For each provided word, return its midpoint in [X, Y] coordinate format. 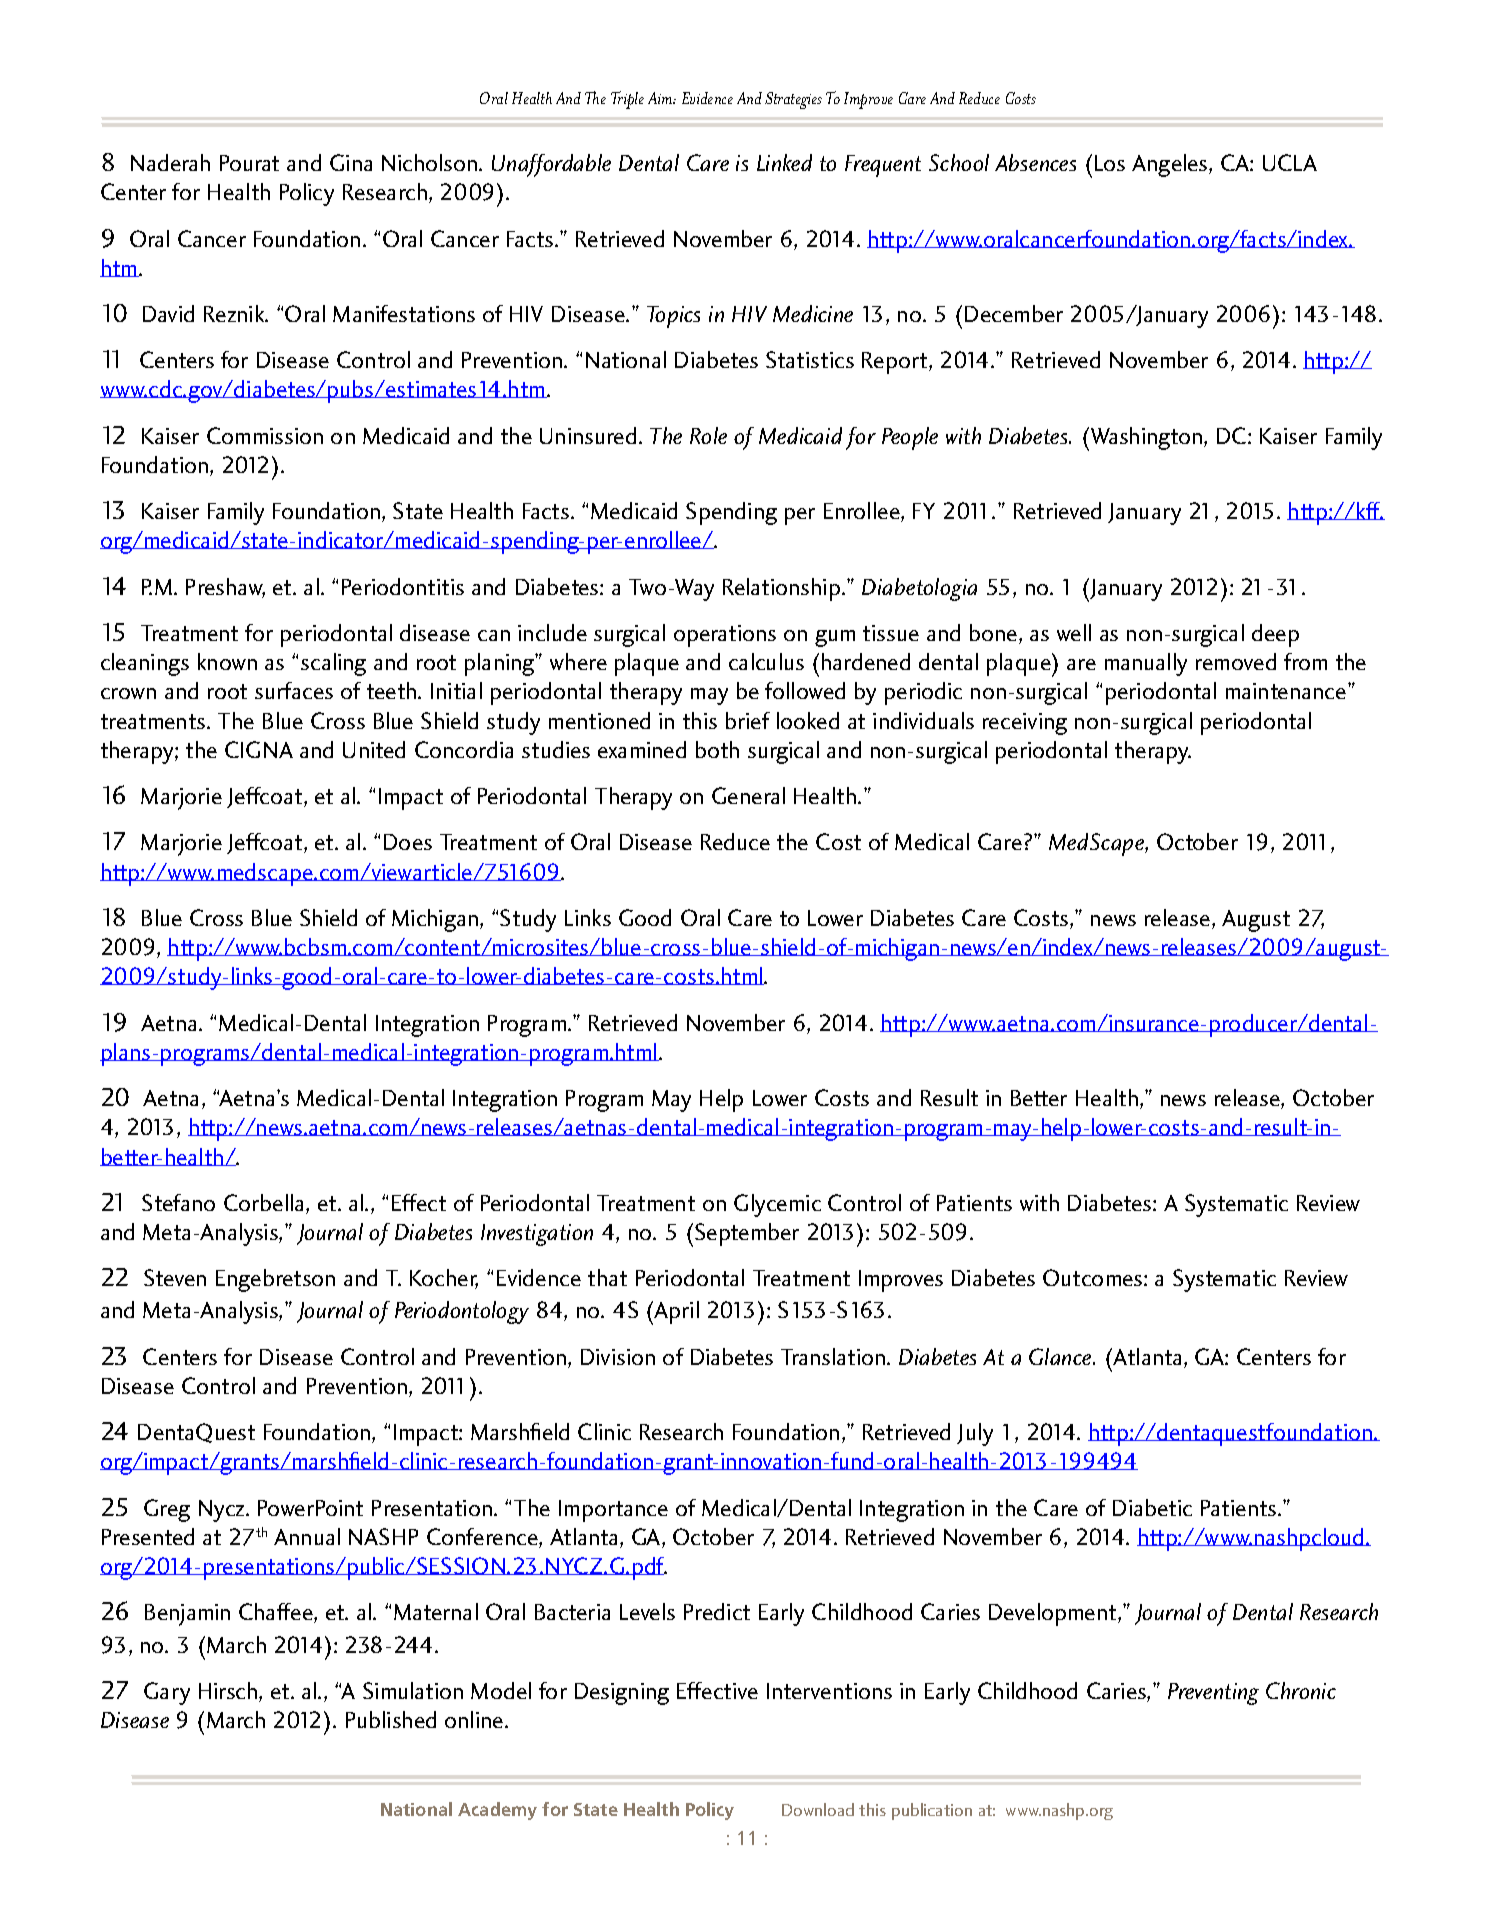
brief [748, 720]
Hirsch [229, 1692]
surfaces [294, 690]
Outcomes [1094, 1277]
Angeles [1171, 165]
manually [1146, 664]
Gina [351, 162]
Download [818, 1809]
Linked [784, 162]
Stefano [178, 1202]
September [747, 1234]
